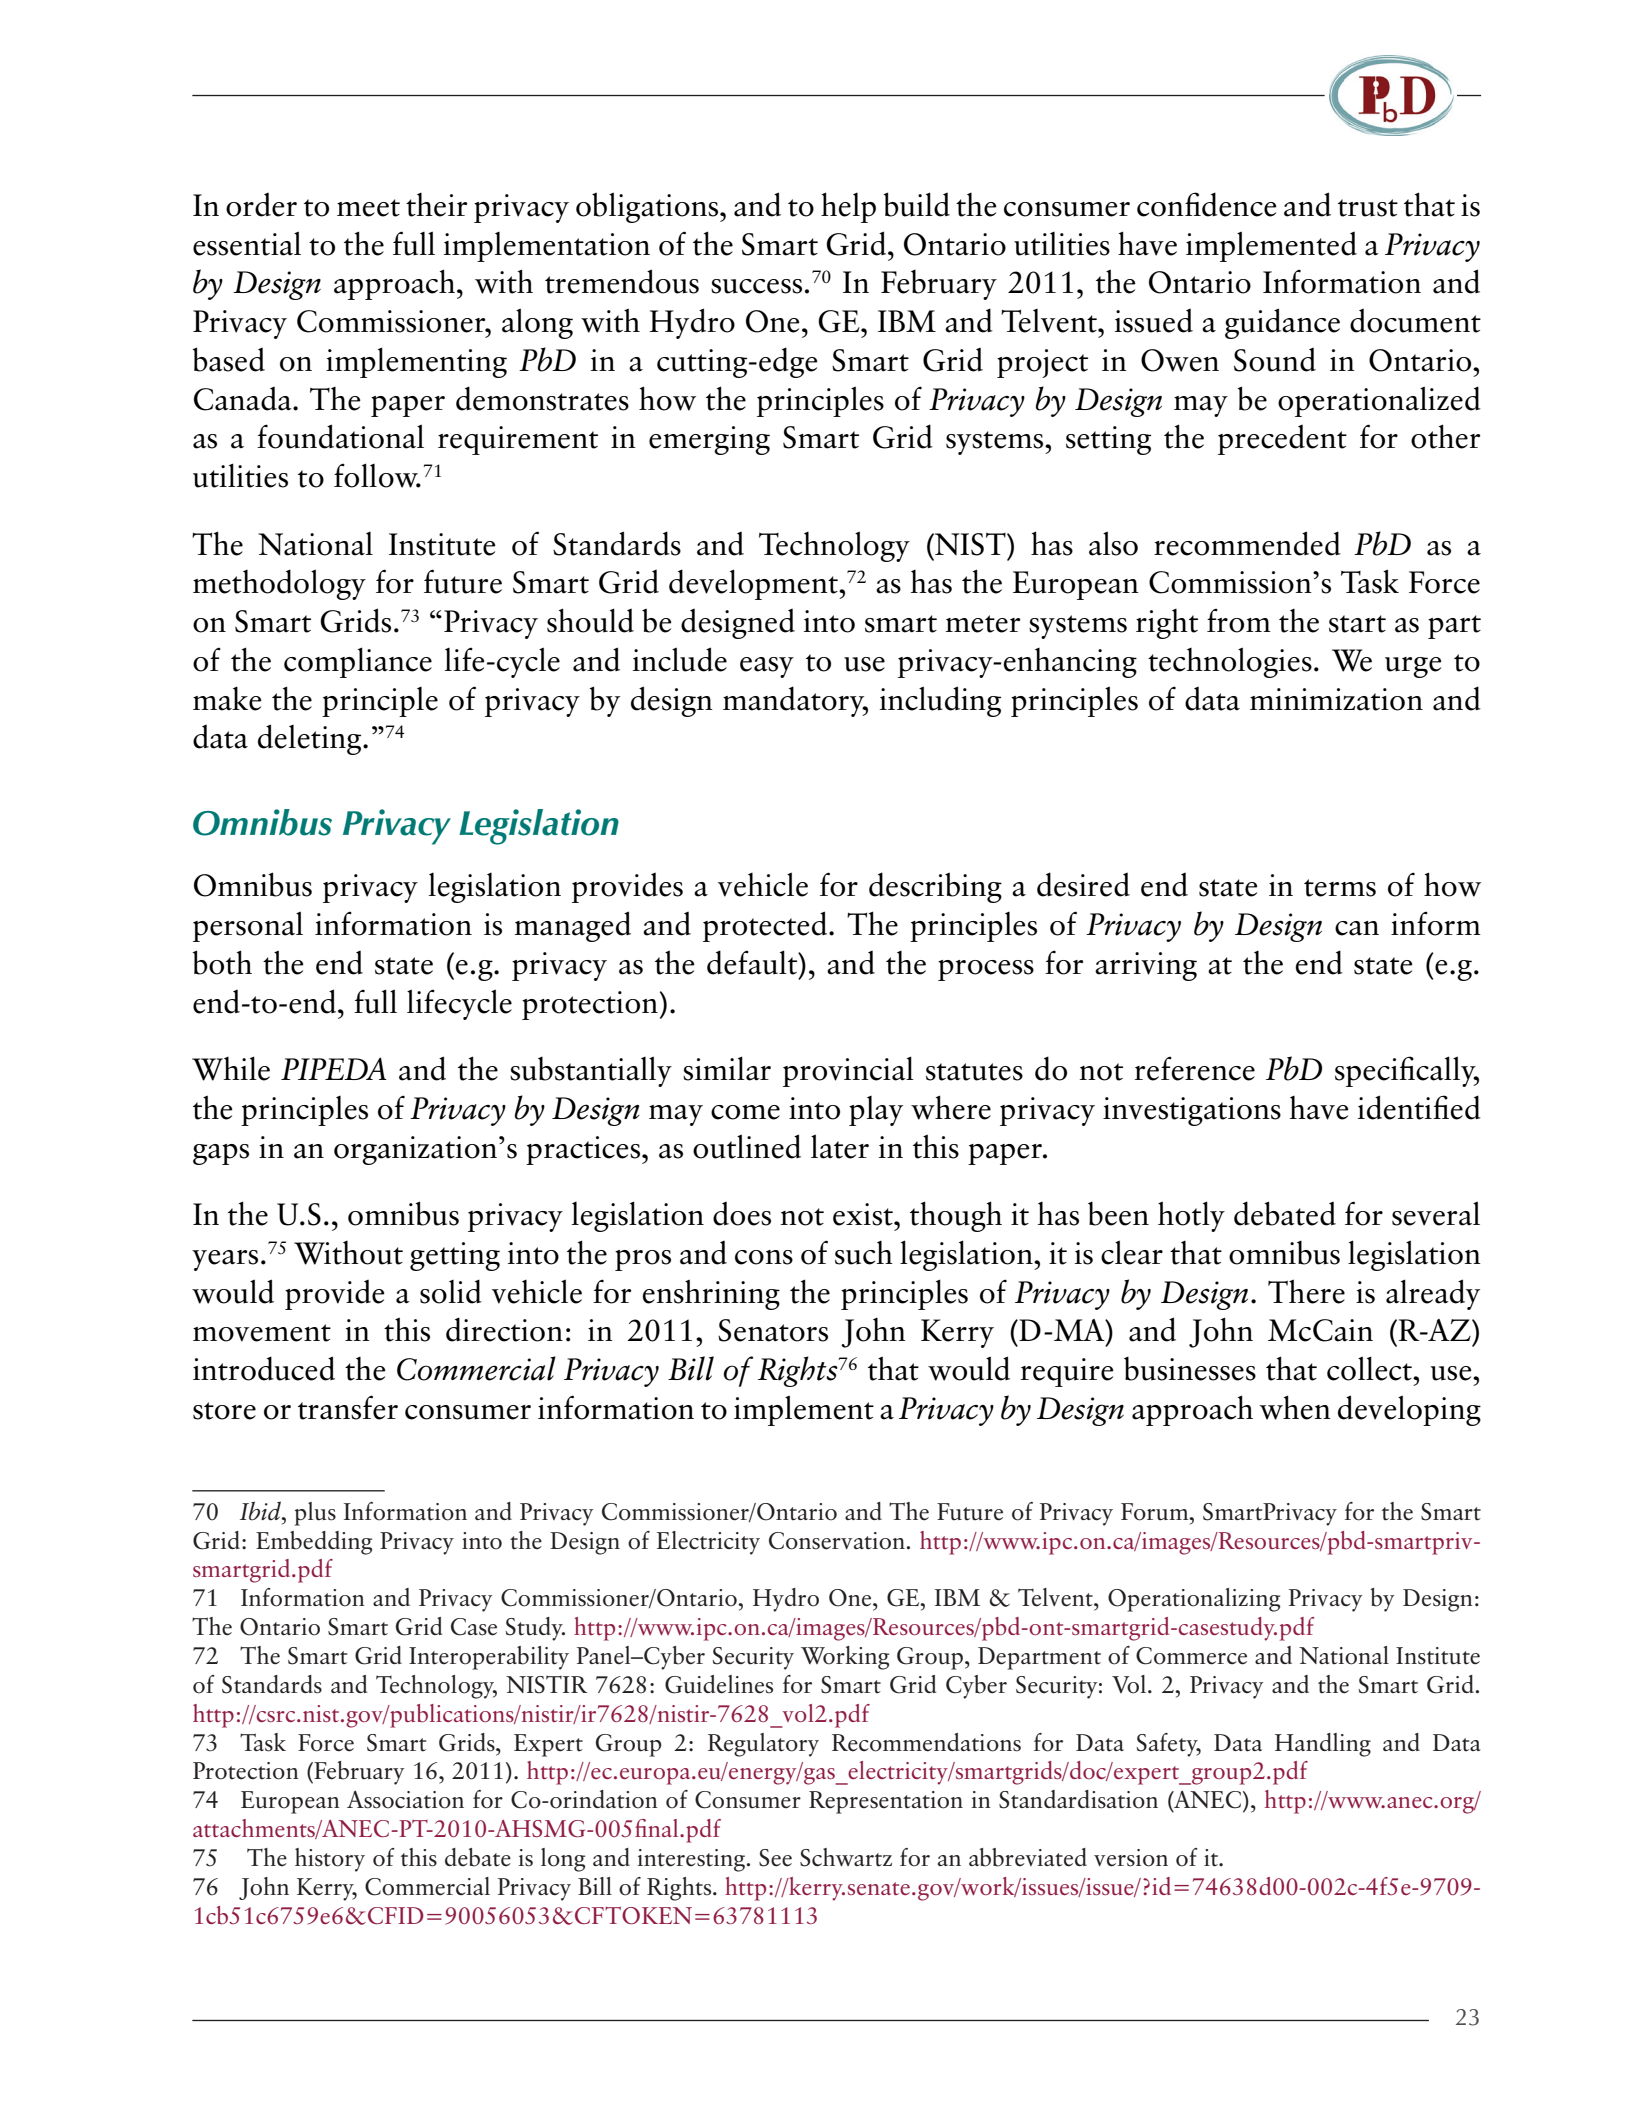  Describe the element at coordinates (848, 207) in the screenshot. I see `help` at that location.
